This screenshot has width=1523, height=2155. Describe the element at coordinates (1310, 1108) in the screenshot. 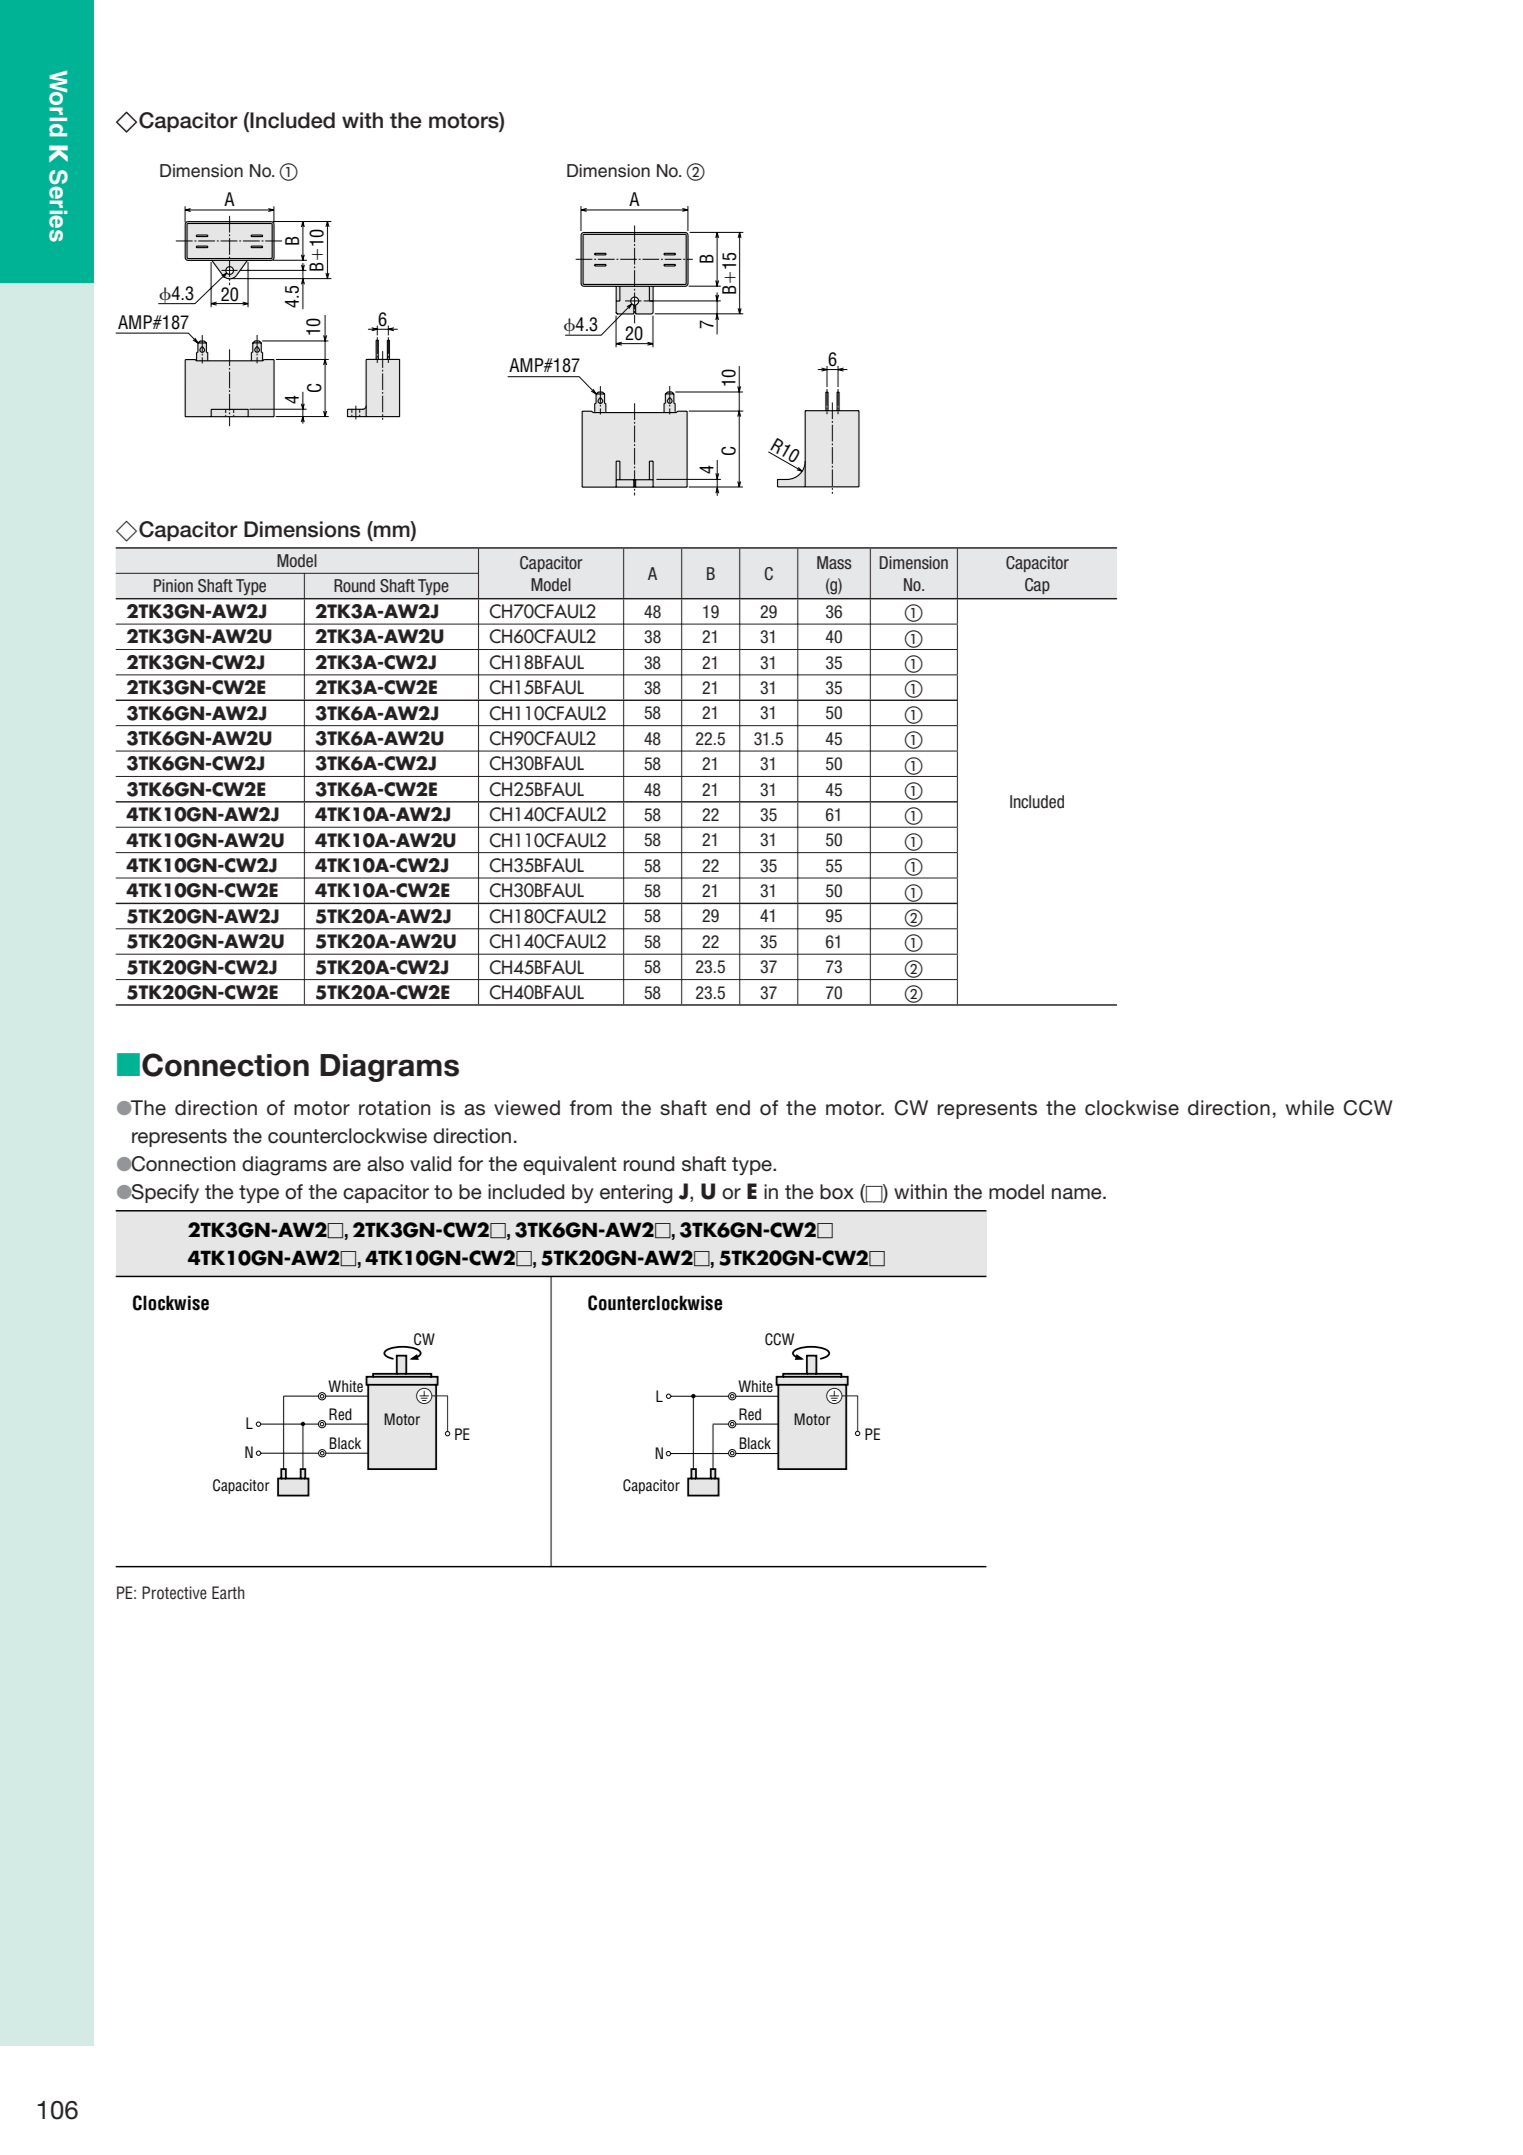

I see `while` at that location.
